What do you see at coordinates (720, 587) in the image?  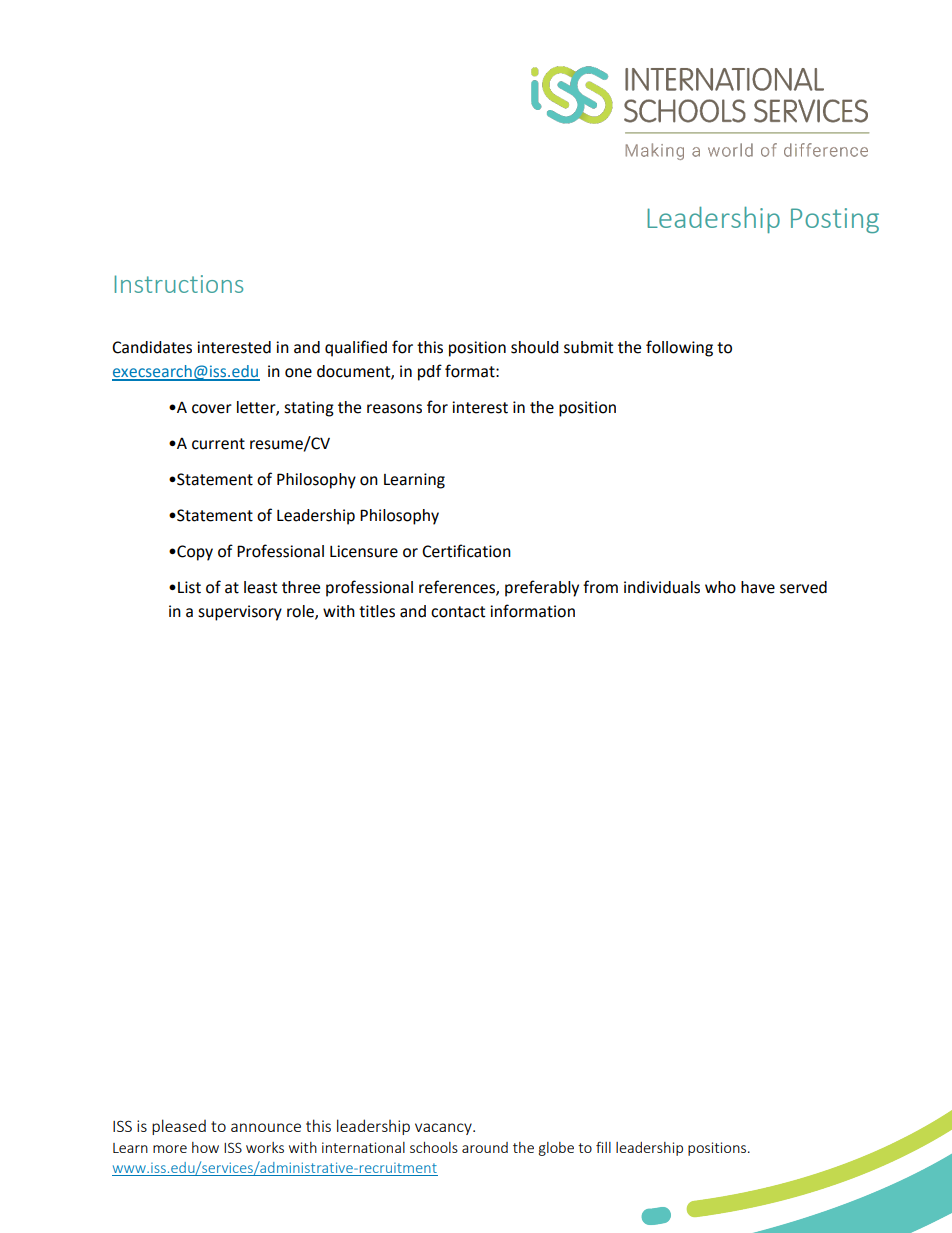 I see `who` at bounding box center [720, 587].
